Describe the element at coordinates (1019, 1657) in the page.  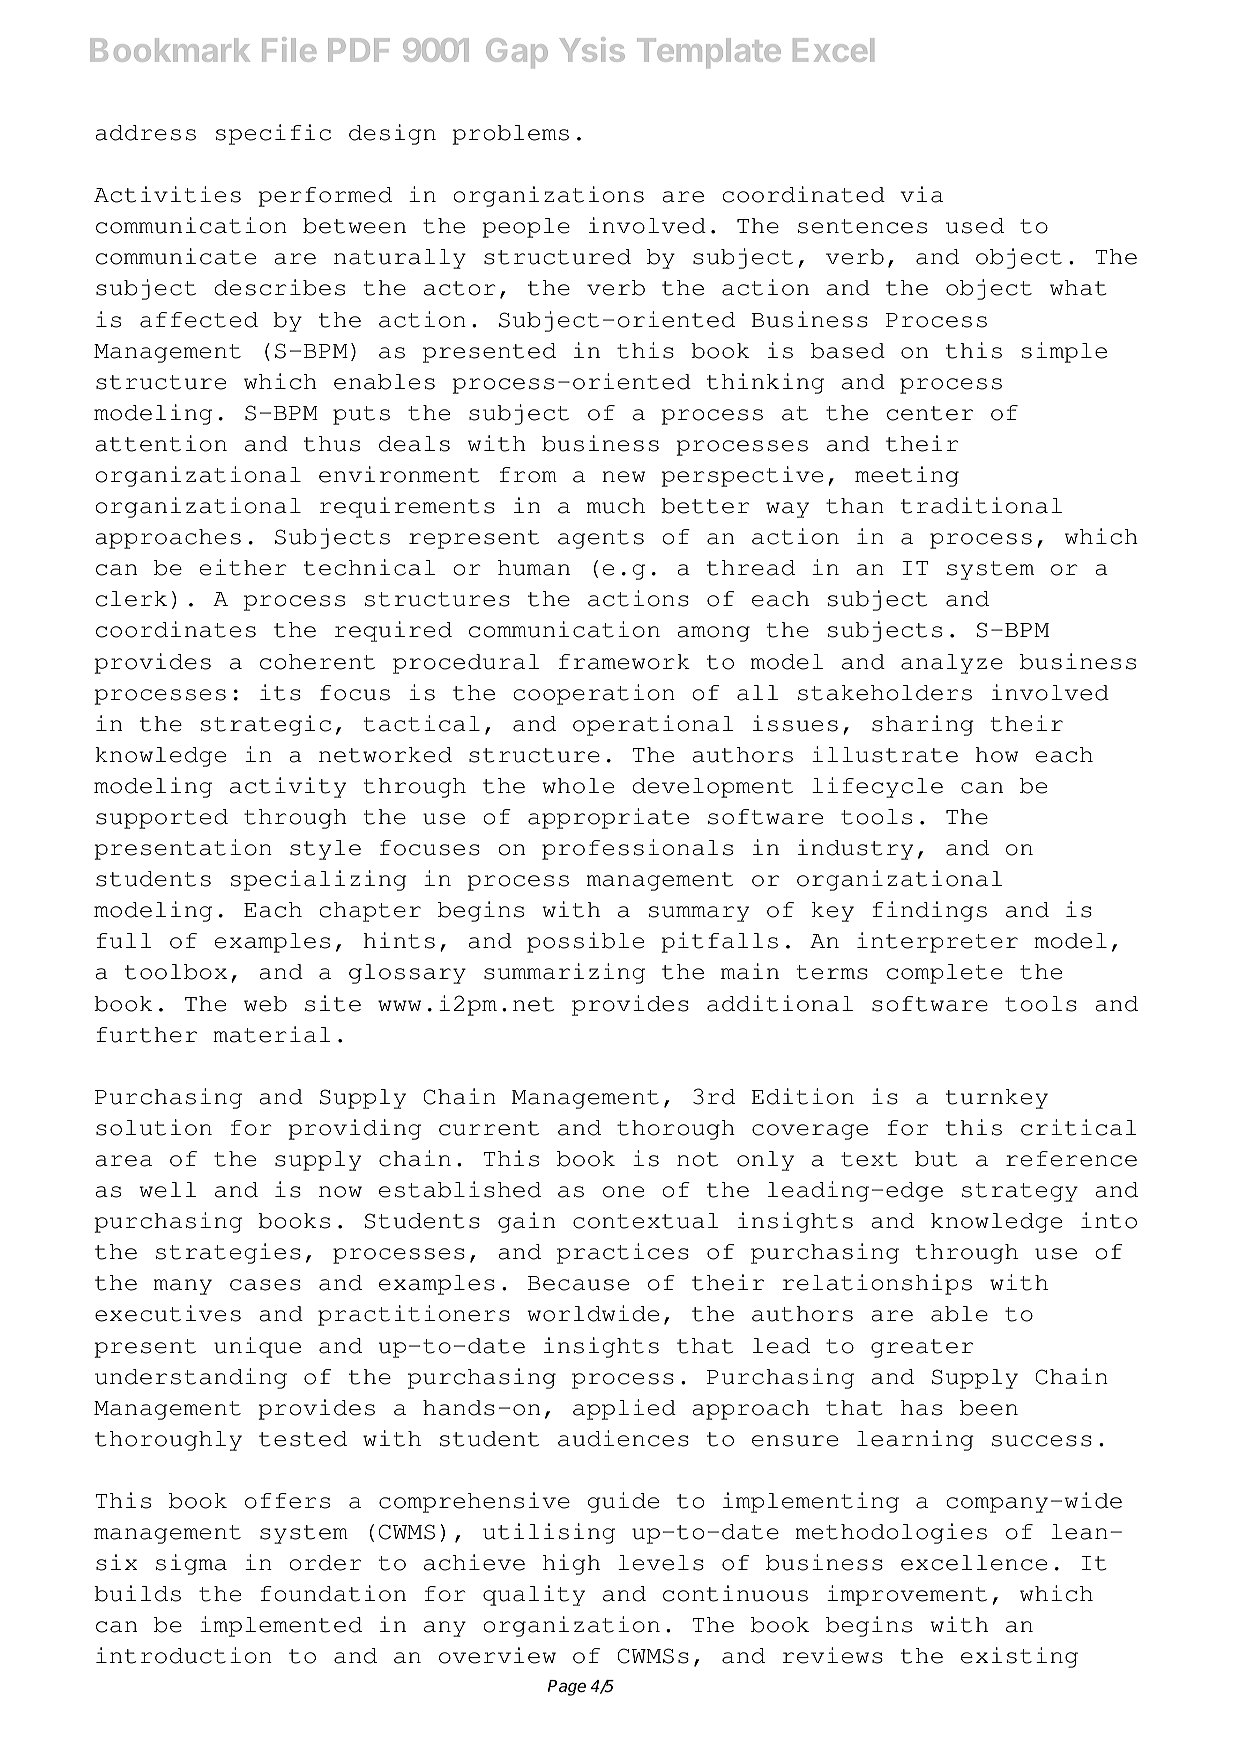
I see `existing` at that location.
